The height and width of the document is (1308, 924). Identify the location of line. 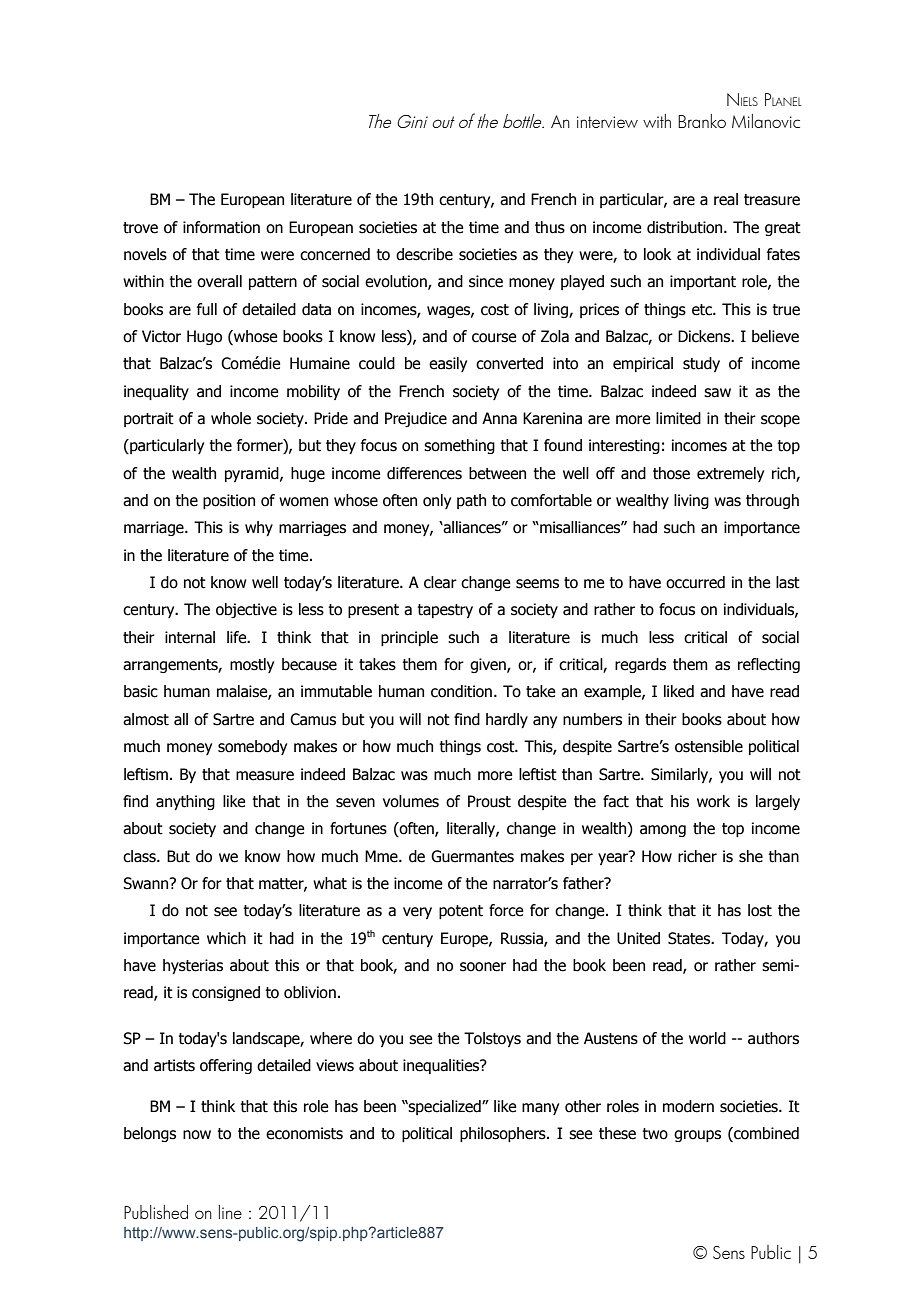
(230, 1212).
